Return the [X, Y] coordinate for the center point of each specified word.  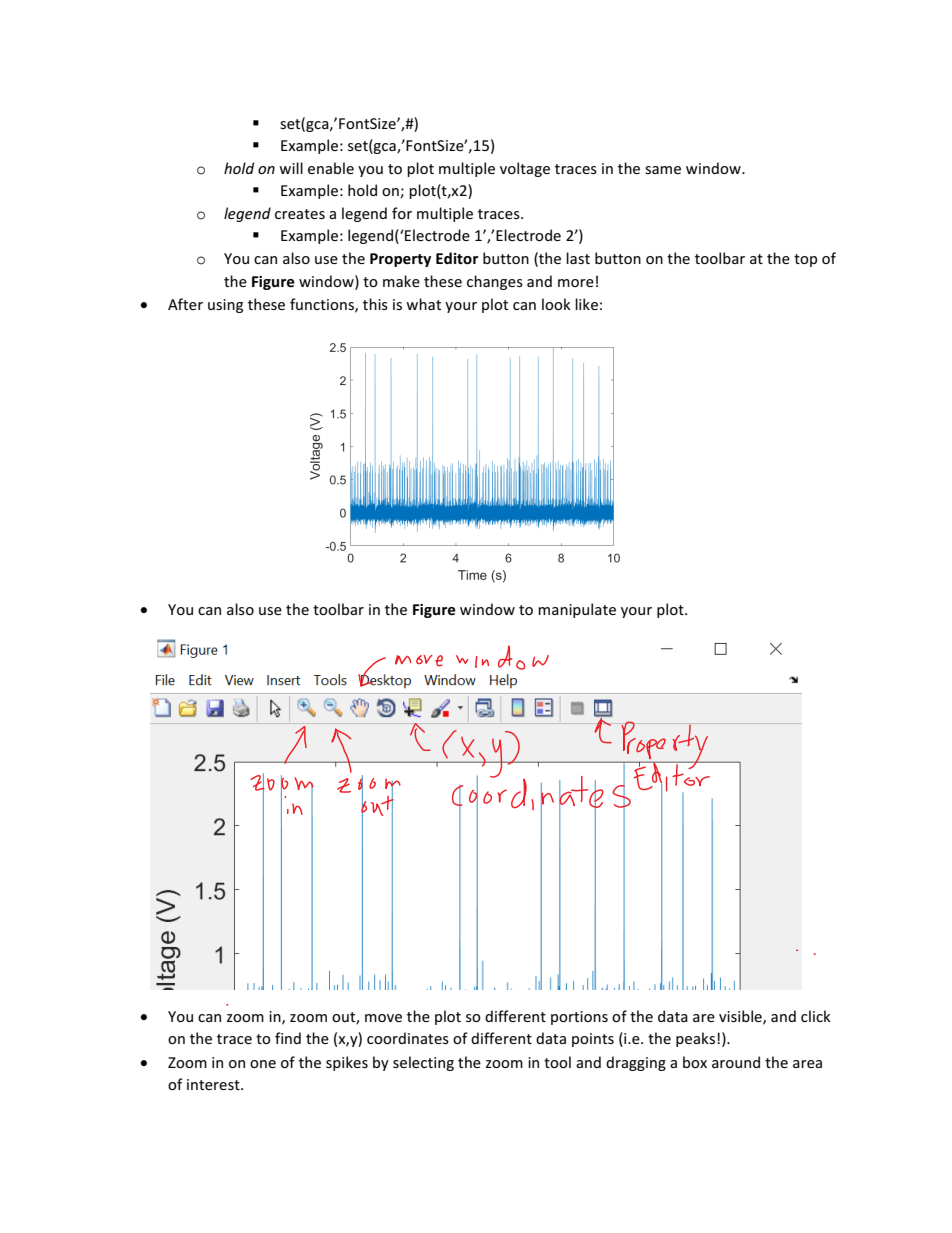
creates [300, 214]
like [586, 304]
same [663, 170]
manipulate [577, 610]
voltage [525, 169]
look [556, 304]
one [263, 1064]
